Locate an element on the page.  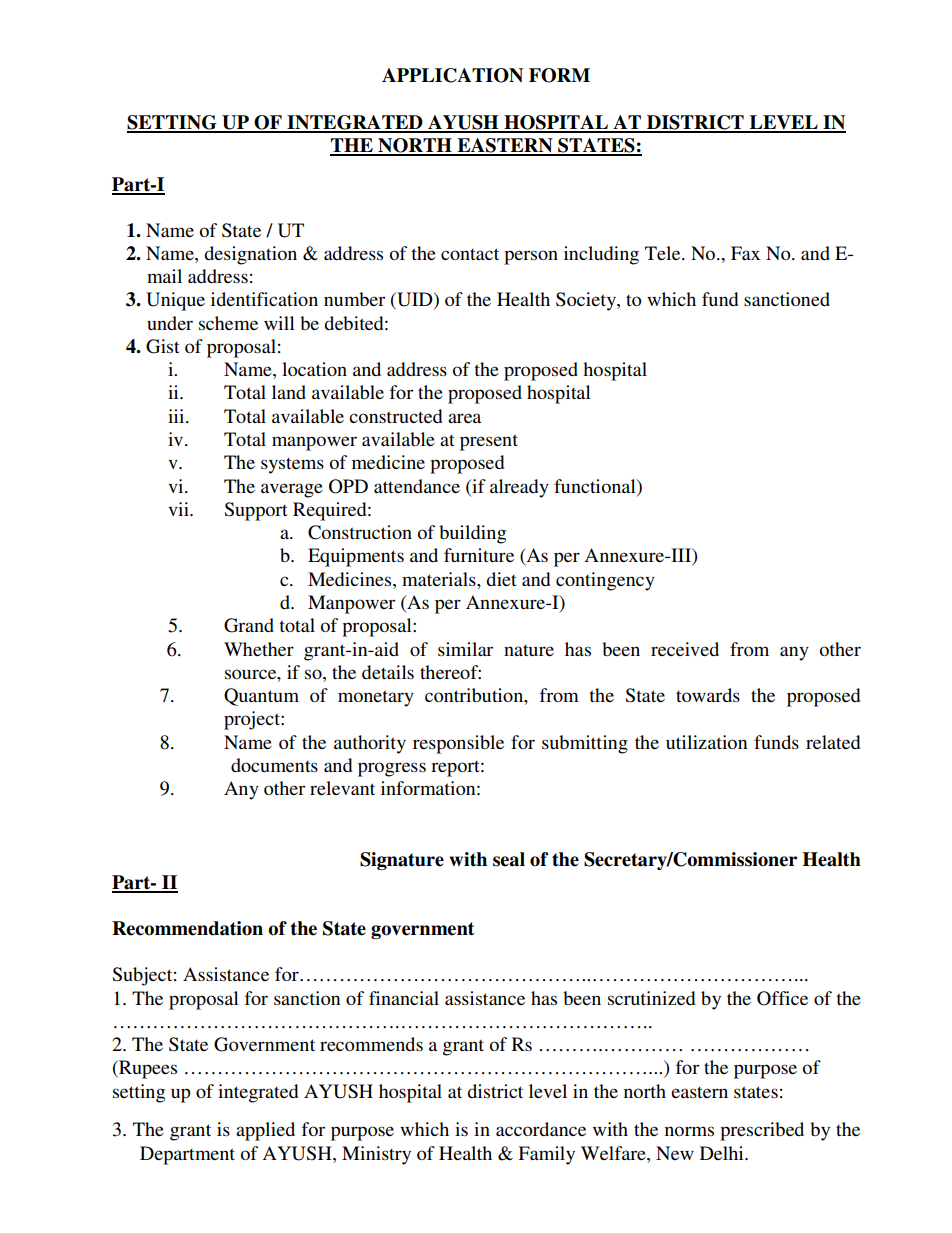
responsible is located at coordinates (458, 744).
